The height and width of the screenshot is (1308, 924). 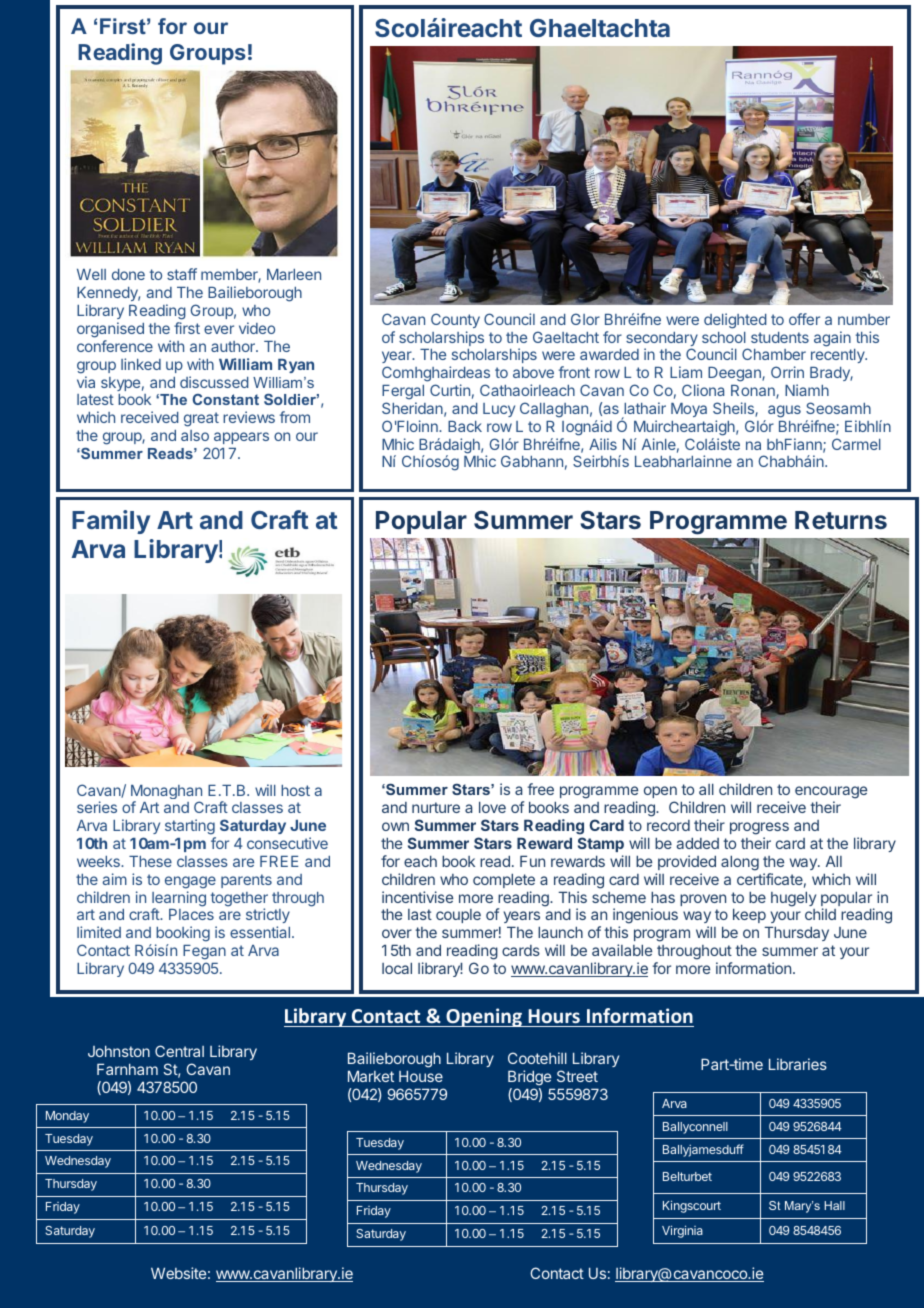 What do you see at coordinates (166, 793) in the screenshot?
I see `Monaghan` at bounding box center [166, 793].
